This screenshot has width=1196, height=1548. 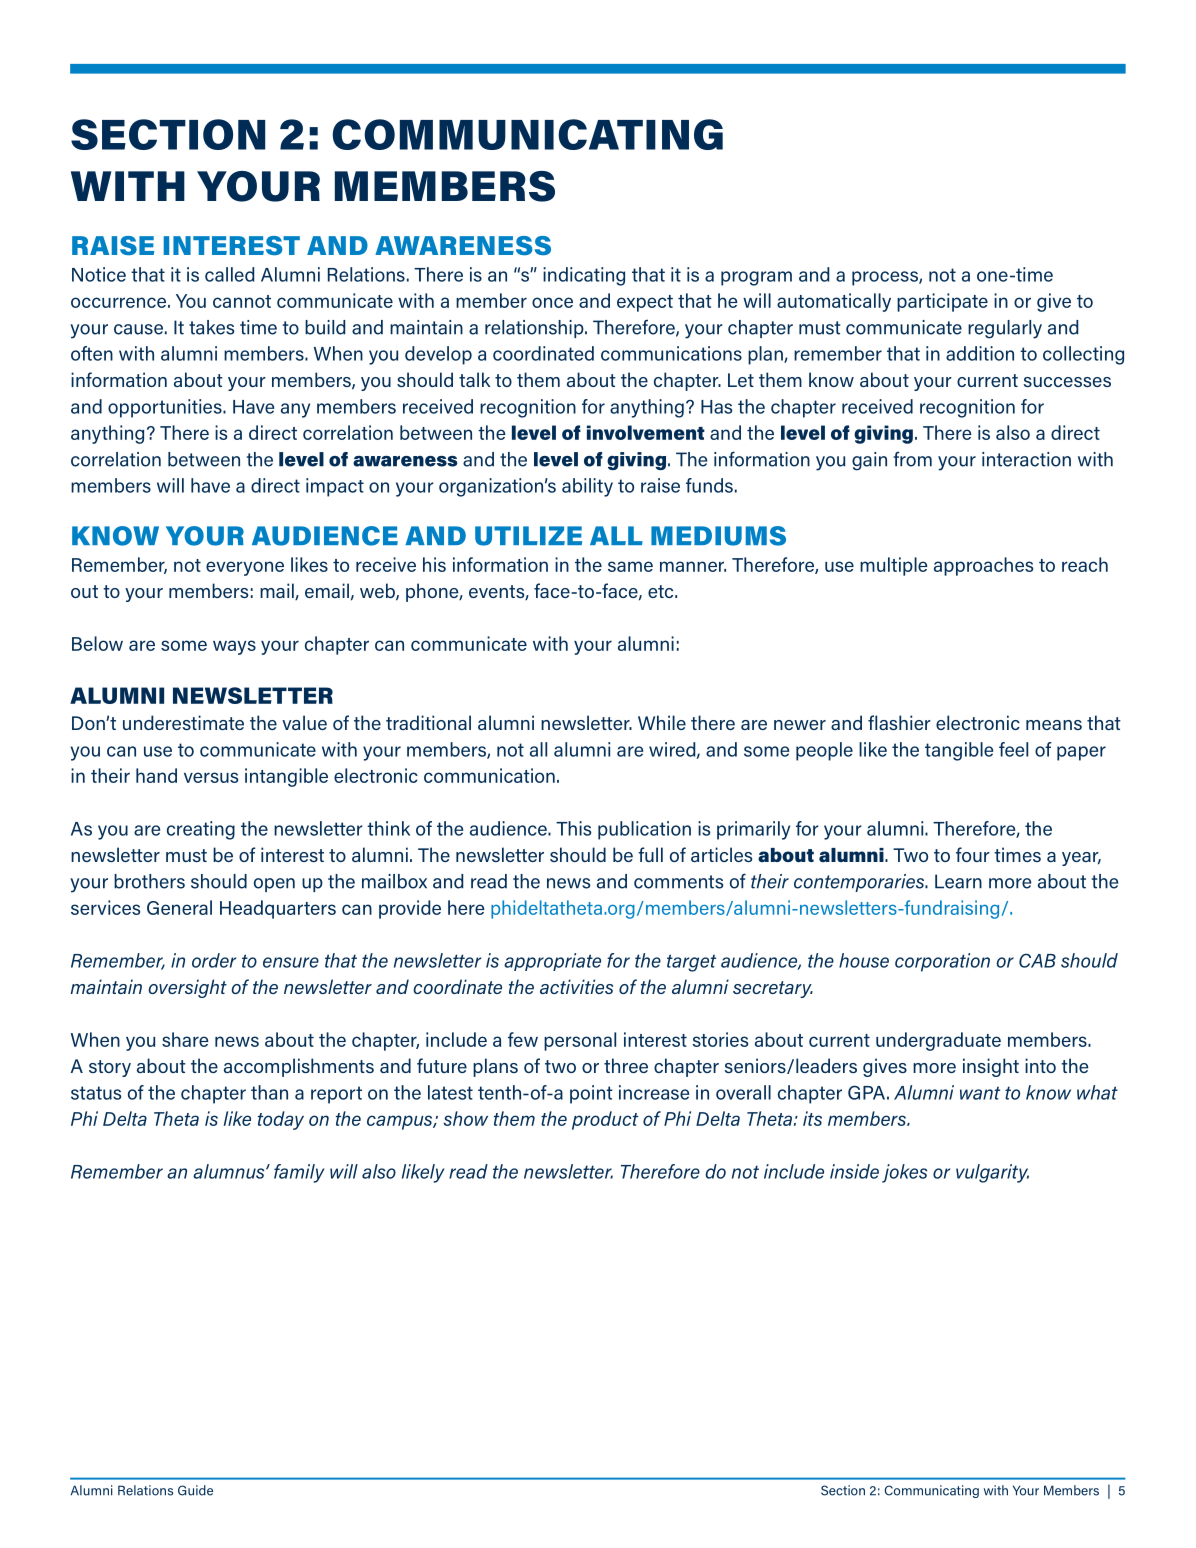 What do you see at coordinates (195, 1490) in the screenshot?
I see `Guide` at bounding box center [195, 1490].
